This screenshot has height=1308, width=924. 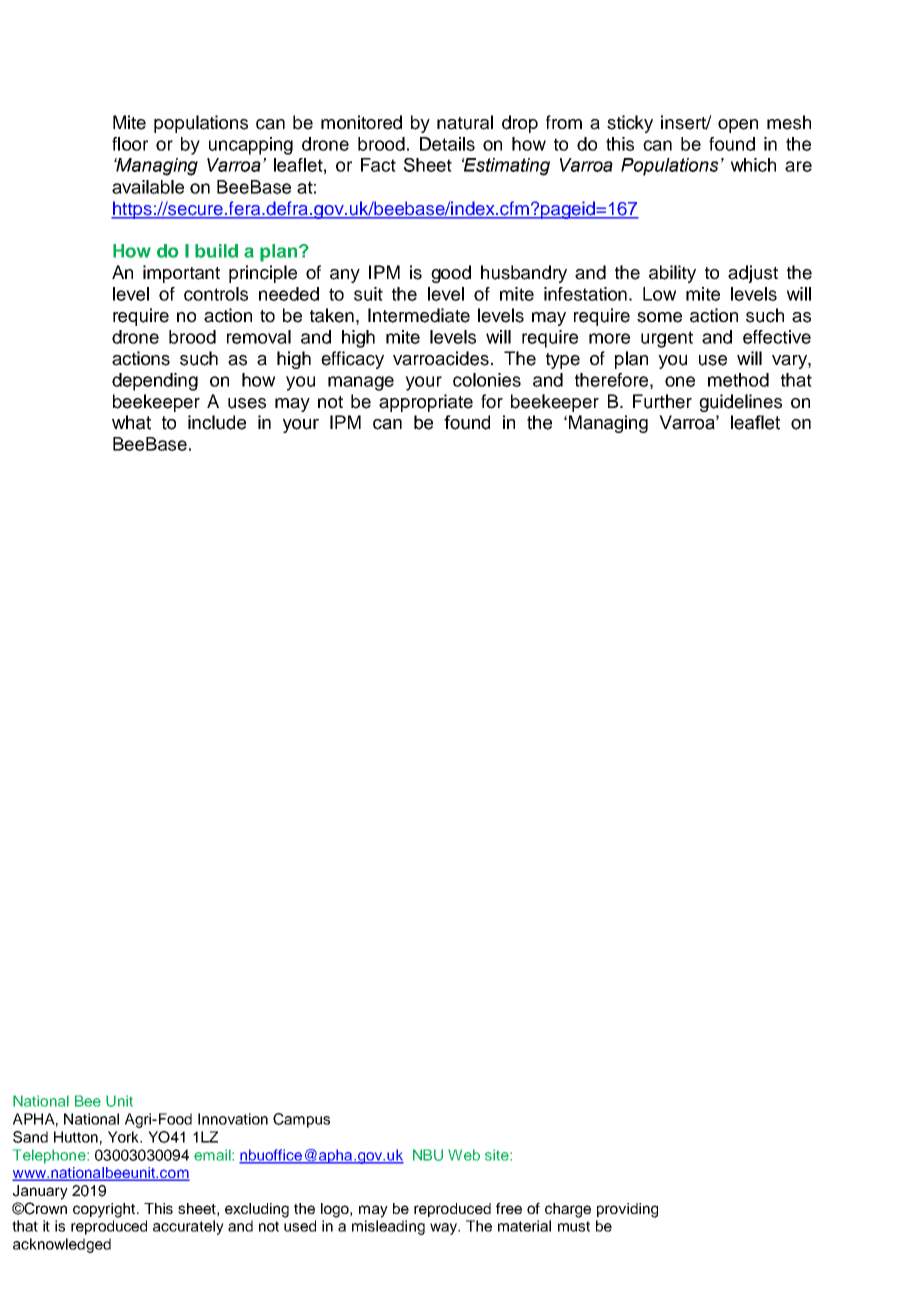 What do you see at coordinates (131, 422) in the screenshot?
I see `what` at bounding box center [131, 422].
